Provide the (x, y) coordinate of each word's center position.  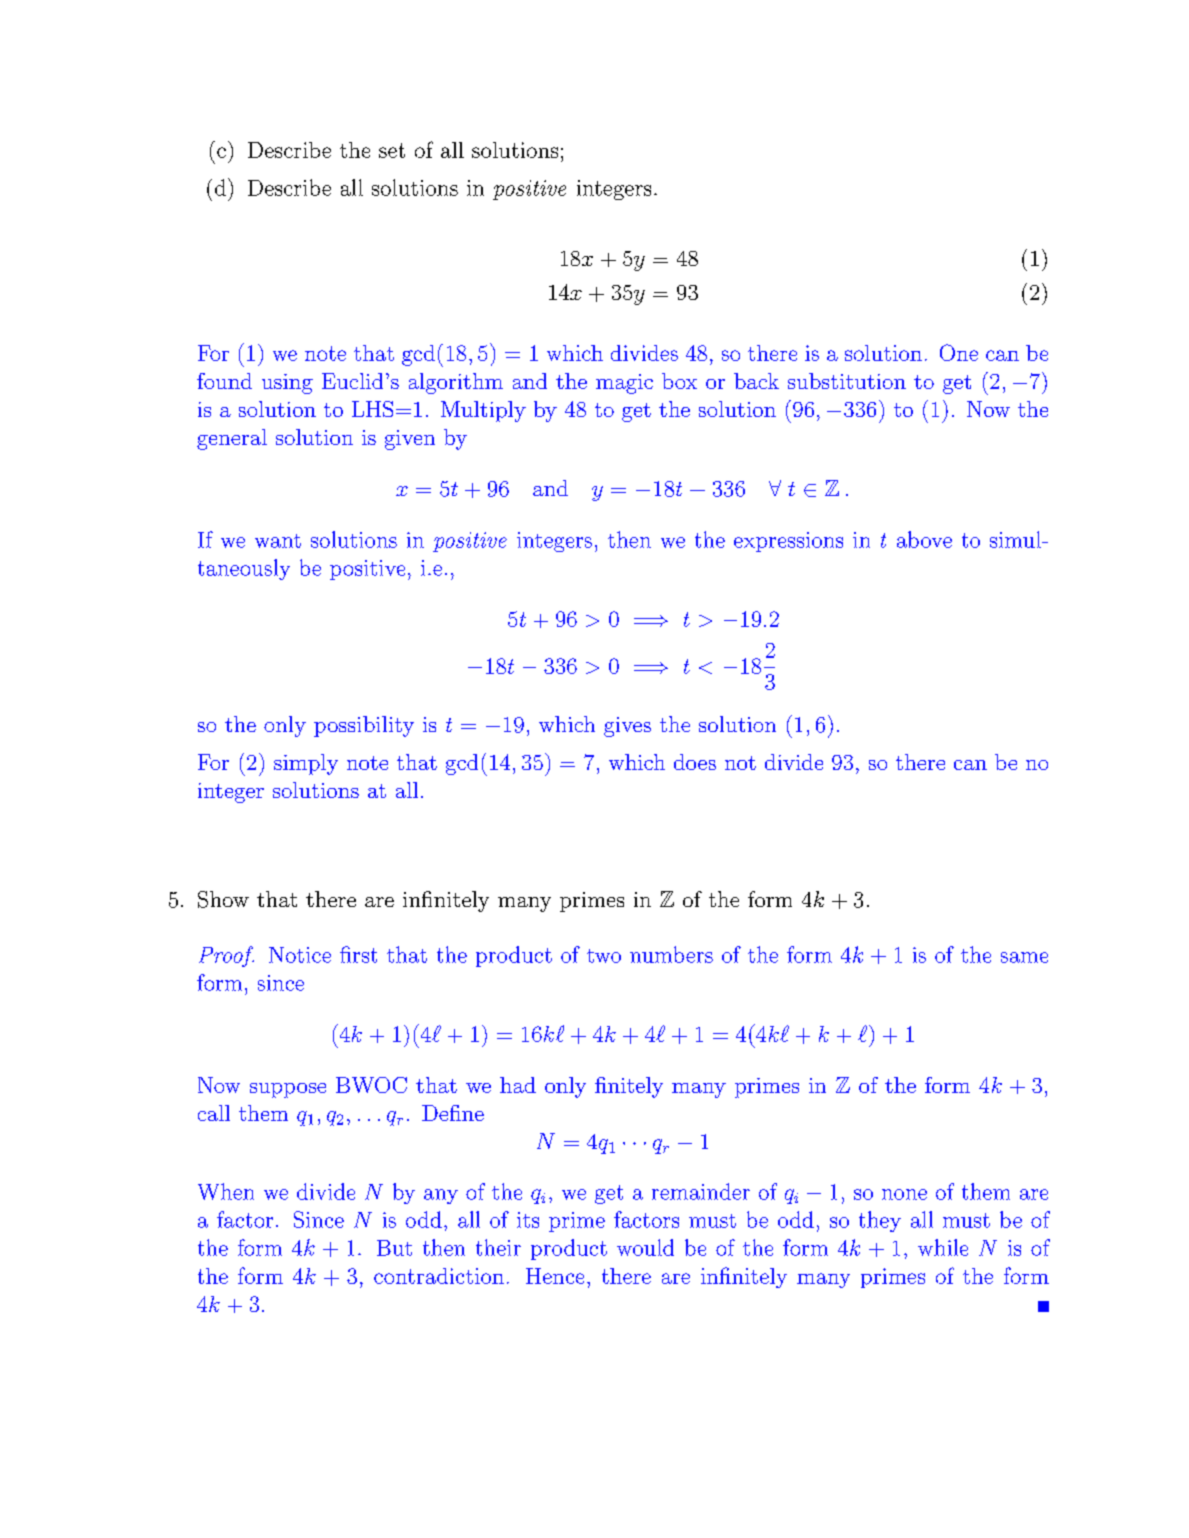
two (604, 956)
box (679, 381)
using (287, 384)
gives (627, 727)
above (924, 539)
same (1024, 957)
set (392, 150)
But (394, 1248)
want (278, 541)
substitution (847, 381)
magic (624, 384)
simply (306, 764)
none (904, 1194)
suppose (288, 1090)
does (695, 762)
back (756, 381)
